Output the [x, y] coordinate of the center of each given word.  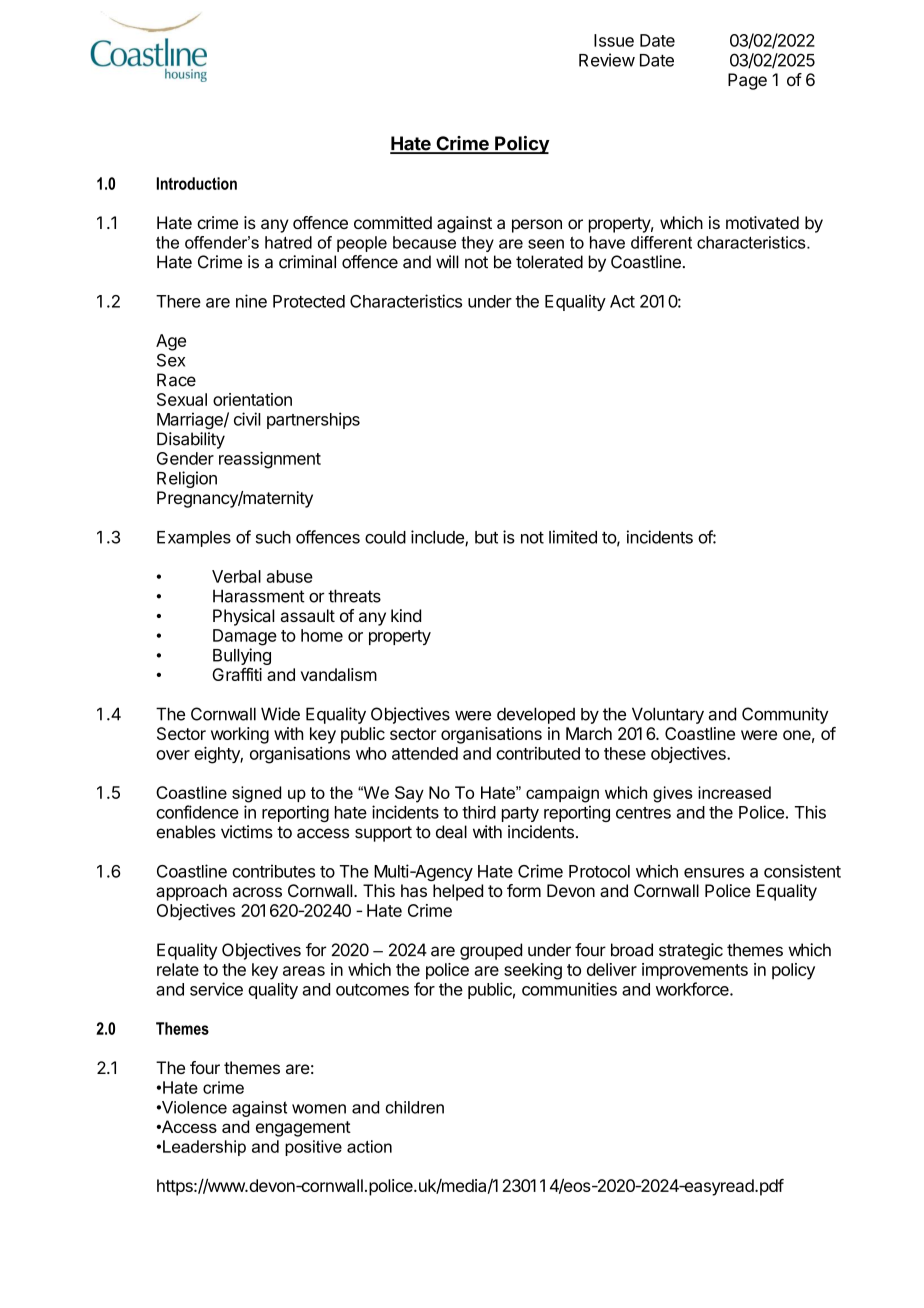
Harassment [259, 596]
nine [251, 301]
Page [747, 81]
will [447, 261]
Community [785, 715]
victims [247, 832]
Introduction [197, 183]
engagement [303, 1129]
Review [607, 60]
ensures [714, 873]
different [661, 242]
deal [451, 832]
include [438, 538]
